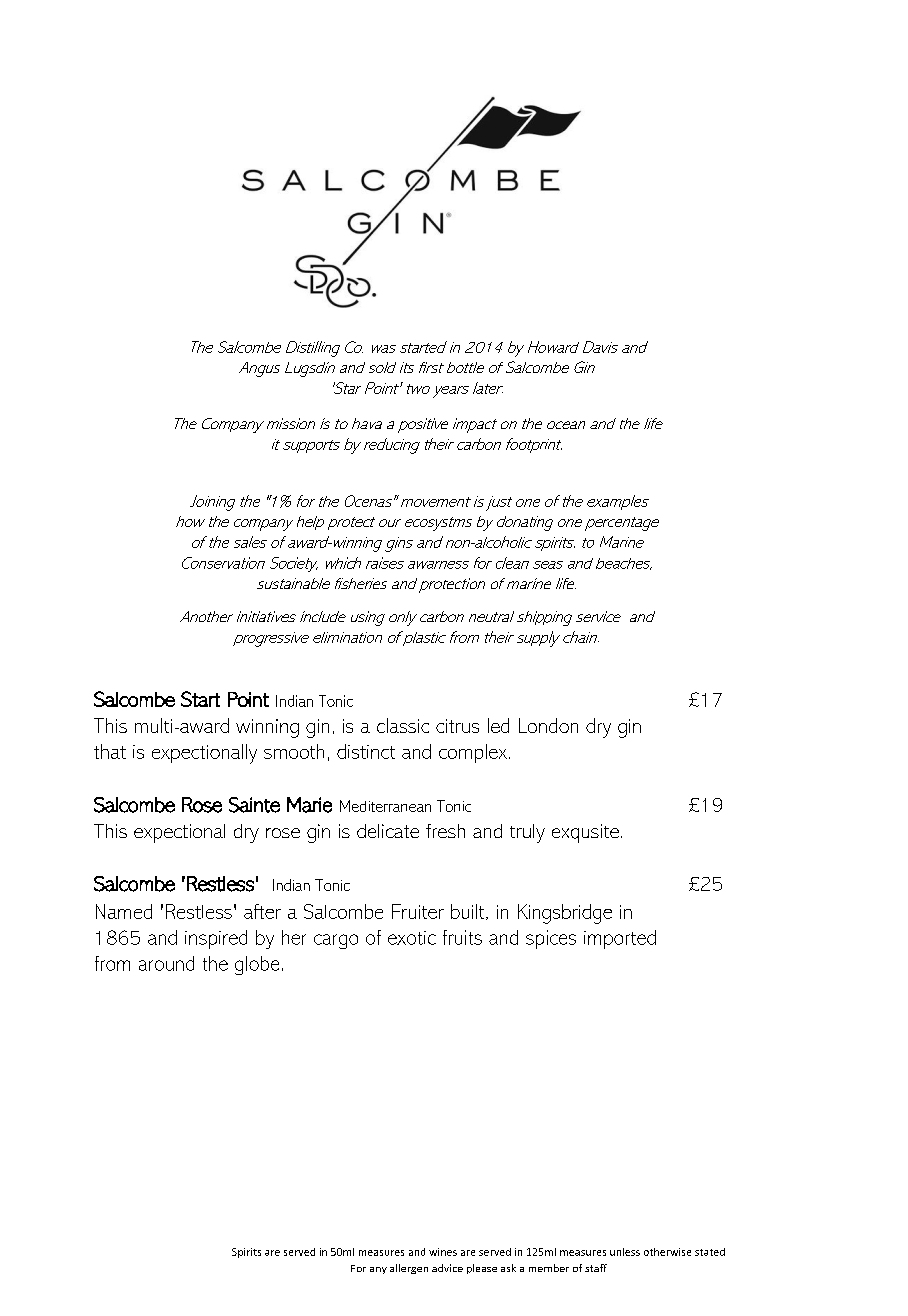  What do you see at coordinates (403, 725) in the screenshot?
I see `classic` at bounding box center [403, 725].
